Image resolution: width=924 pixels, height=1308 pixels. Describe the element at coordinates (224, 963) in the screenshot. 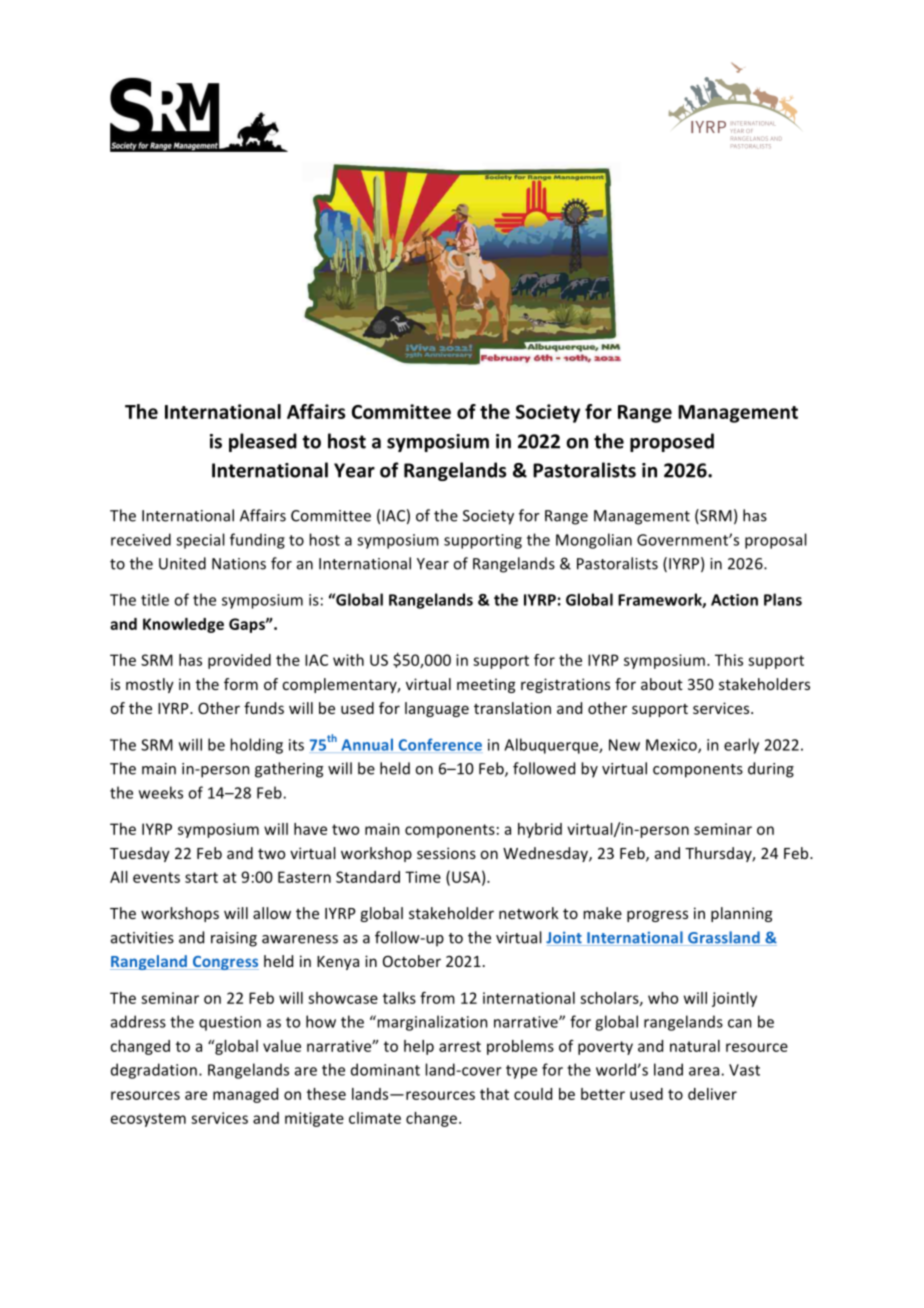

I see `Congress` at that location.
